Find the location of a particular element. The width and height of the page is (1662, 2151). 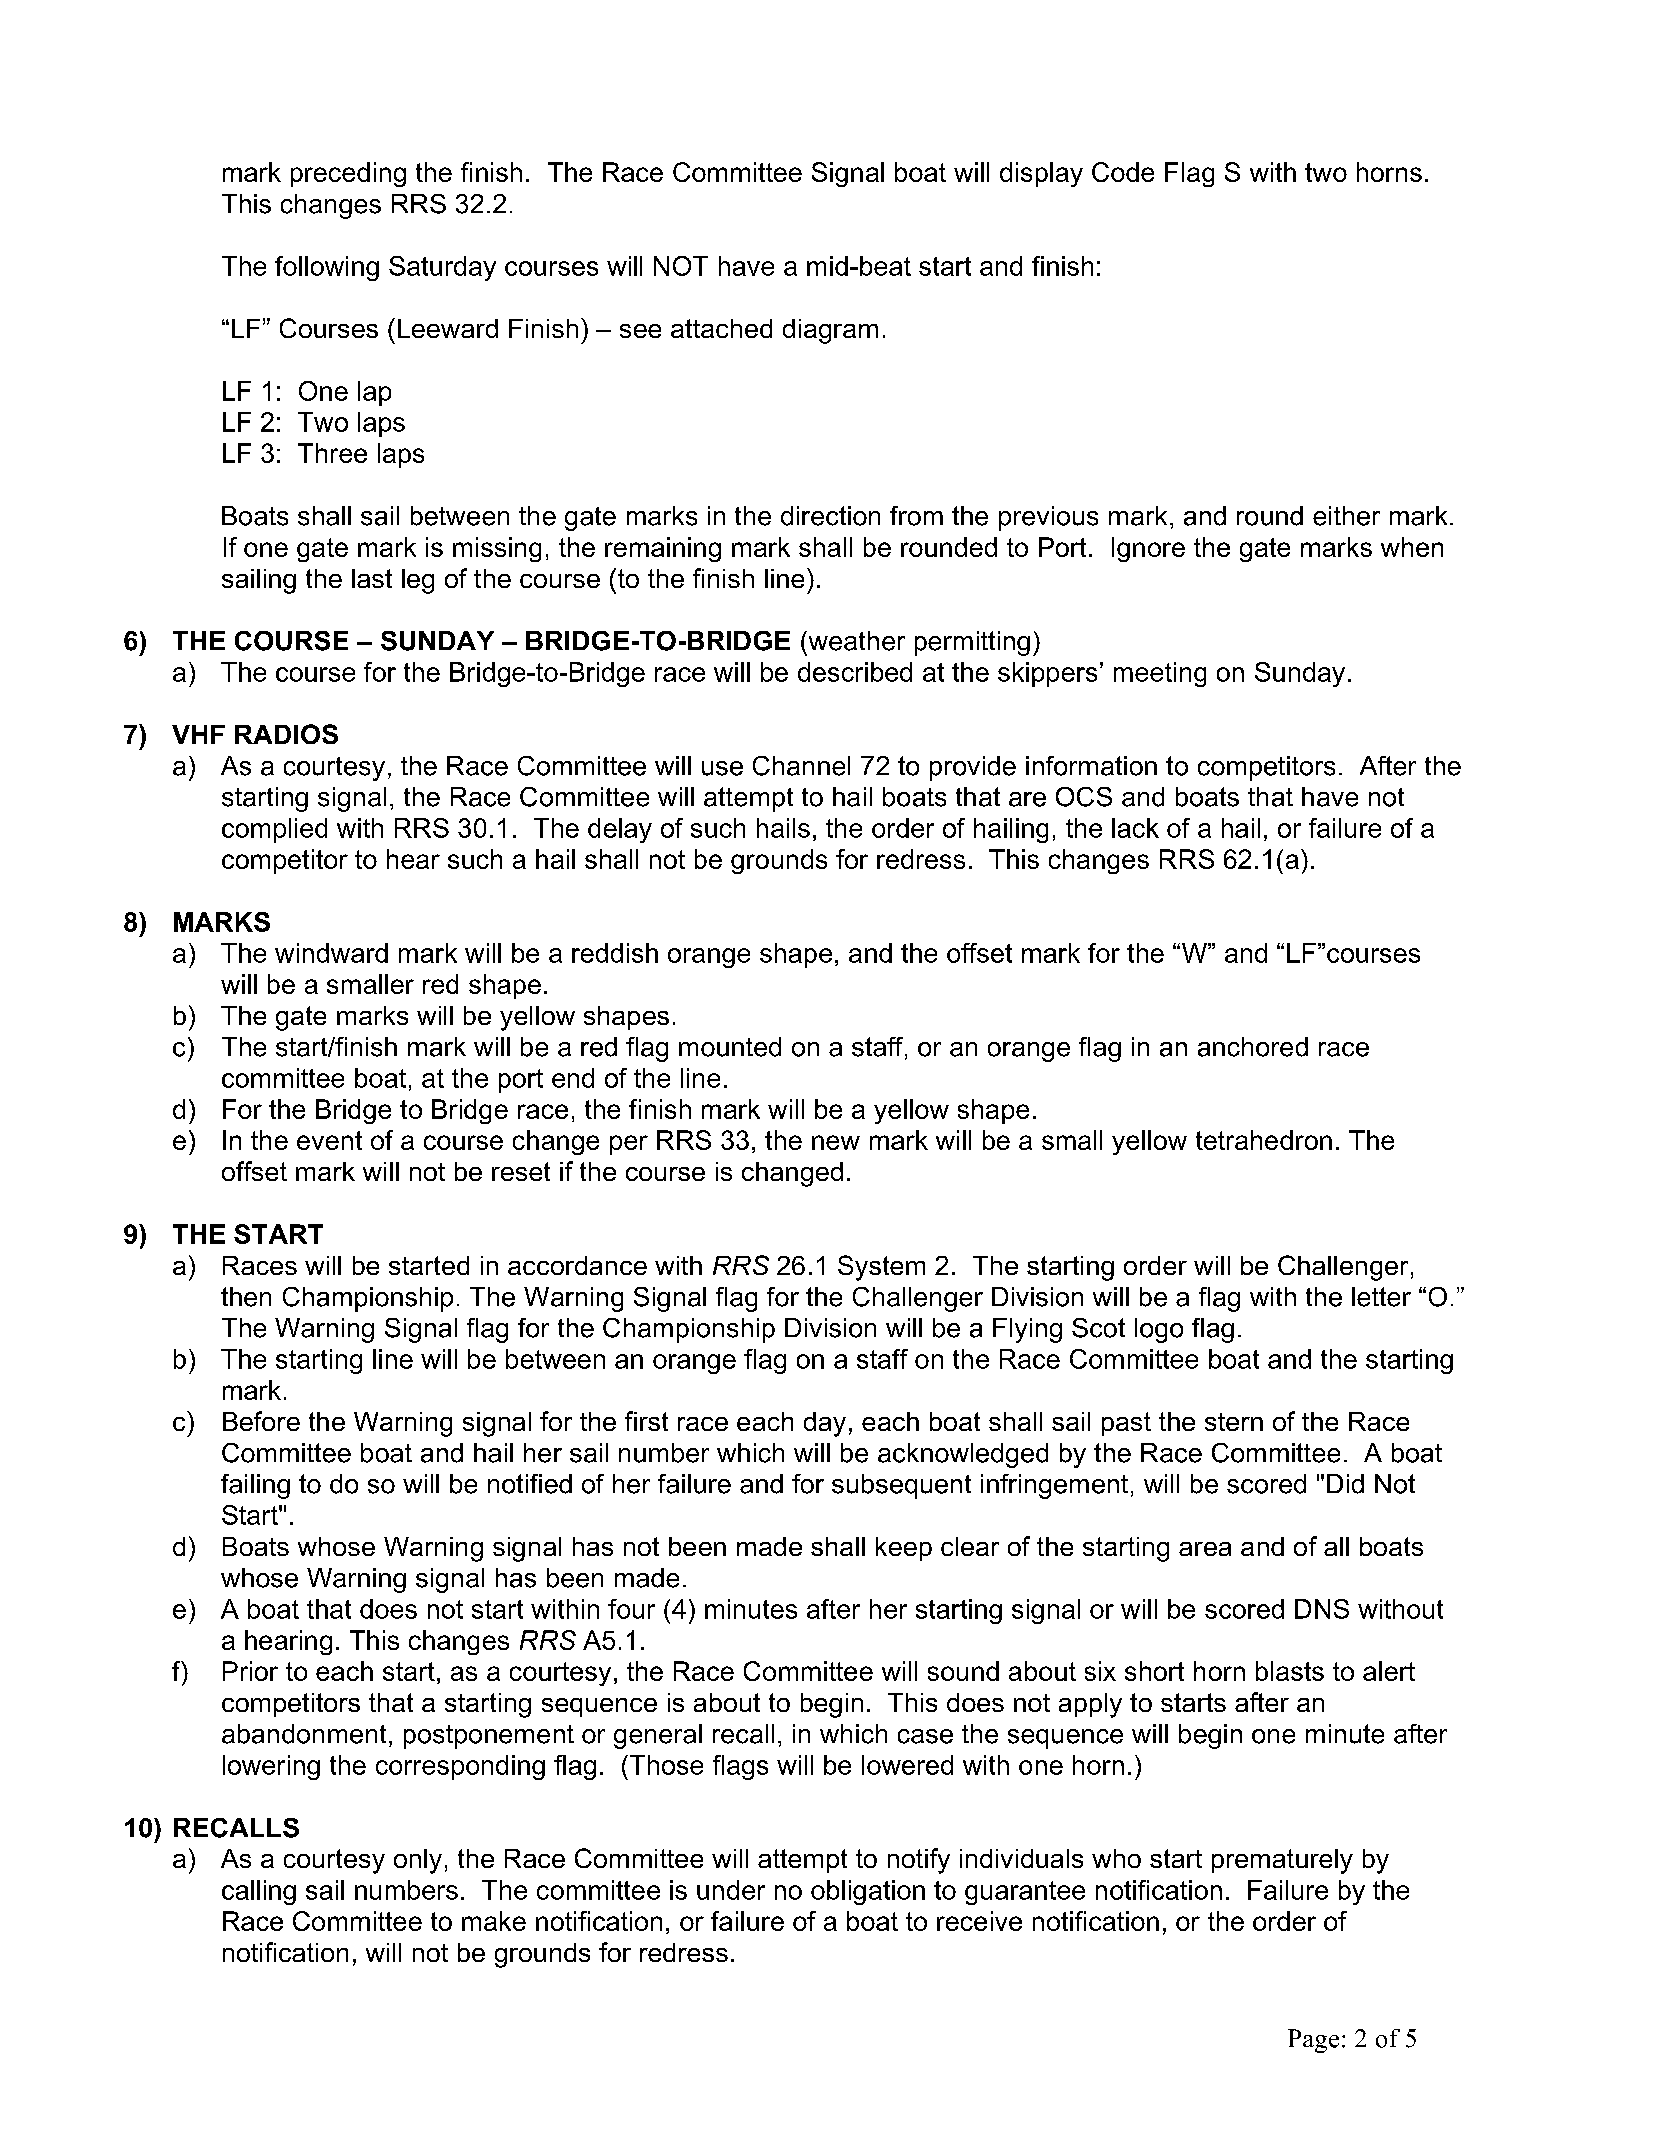

lack is located at coordinates (1135, 828).
